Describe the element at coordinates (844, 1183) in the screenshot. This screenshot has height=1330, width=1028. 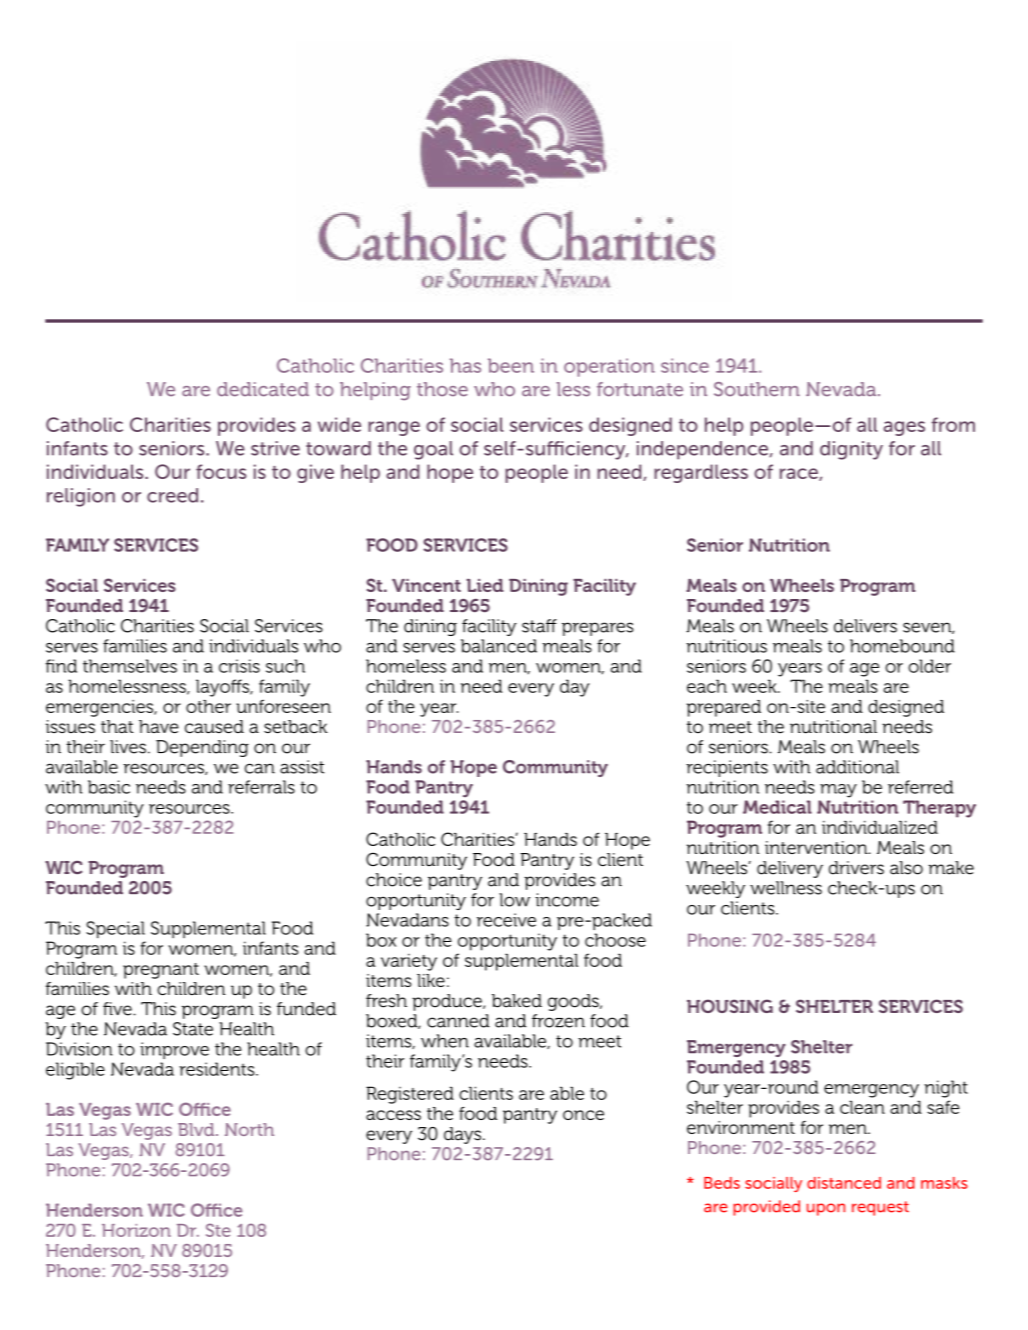
I see `distanced` at that location.
